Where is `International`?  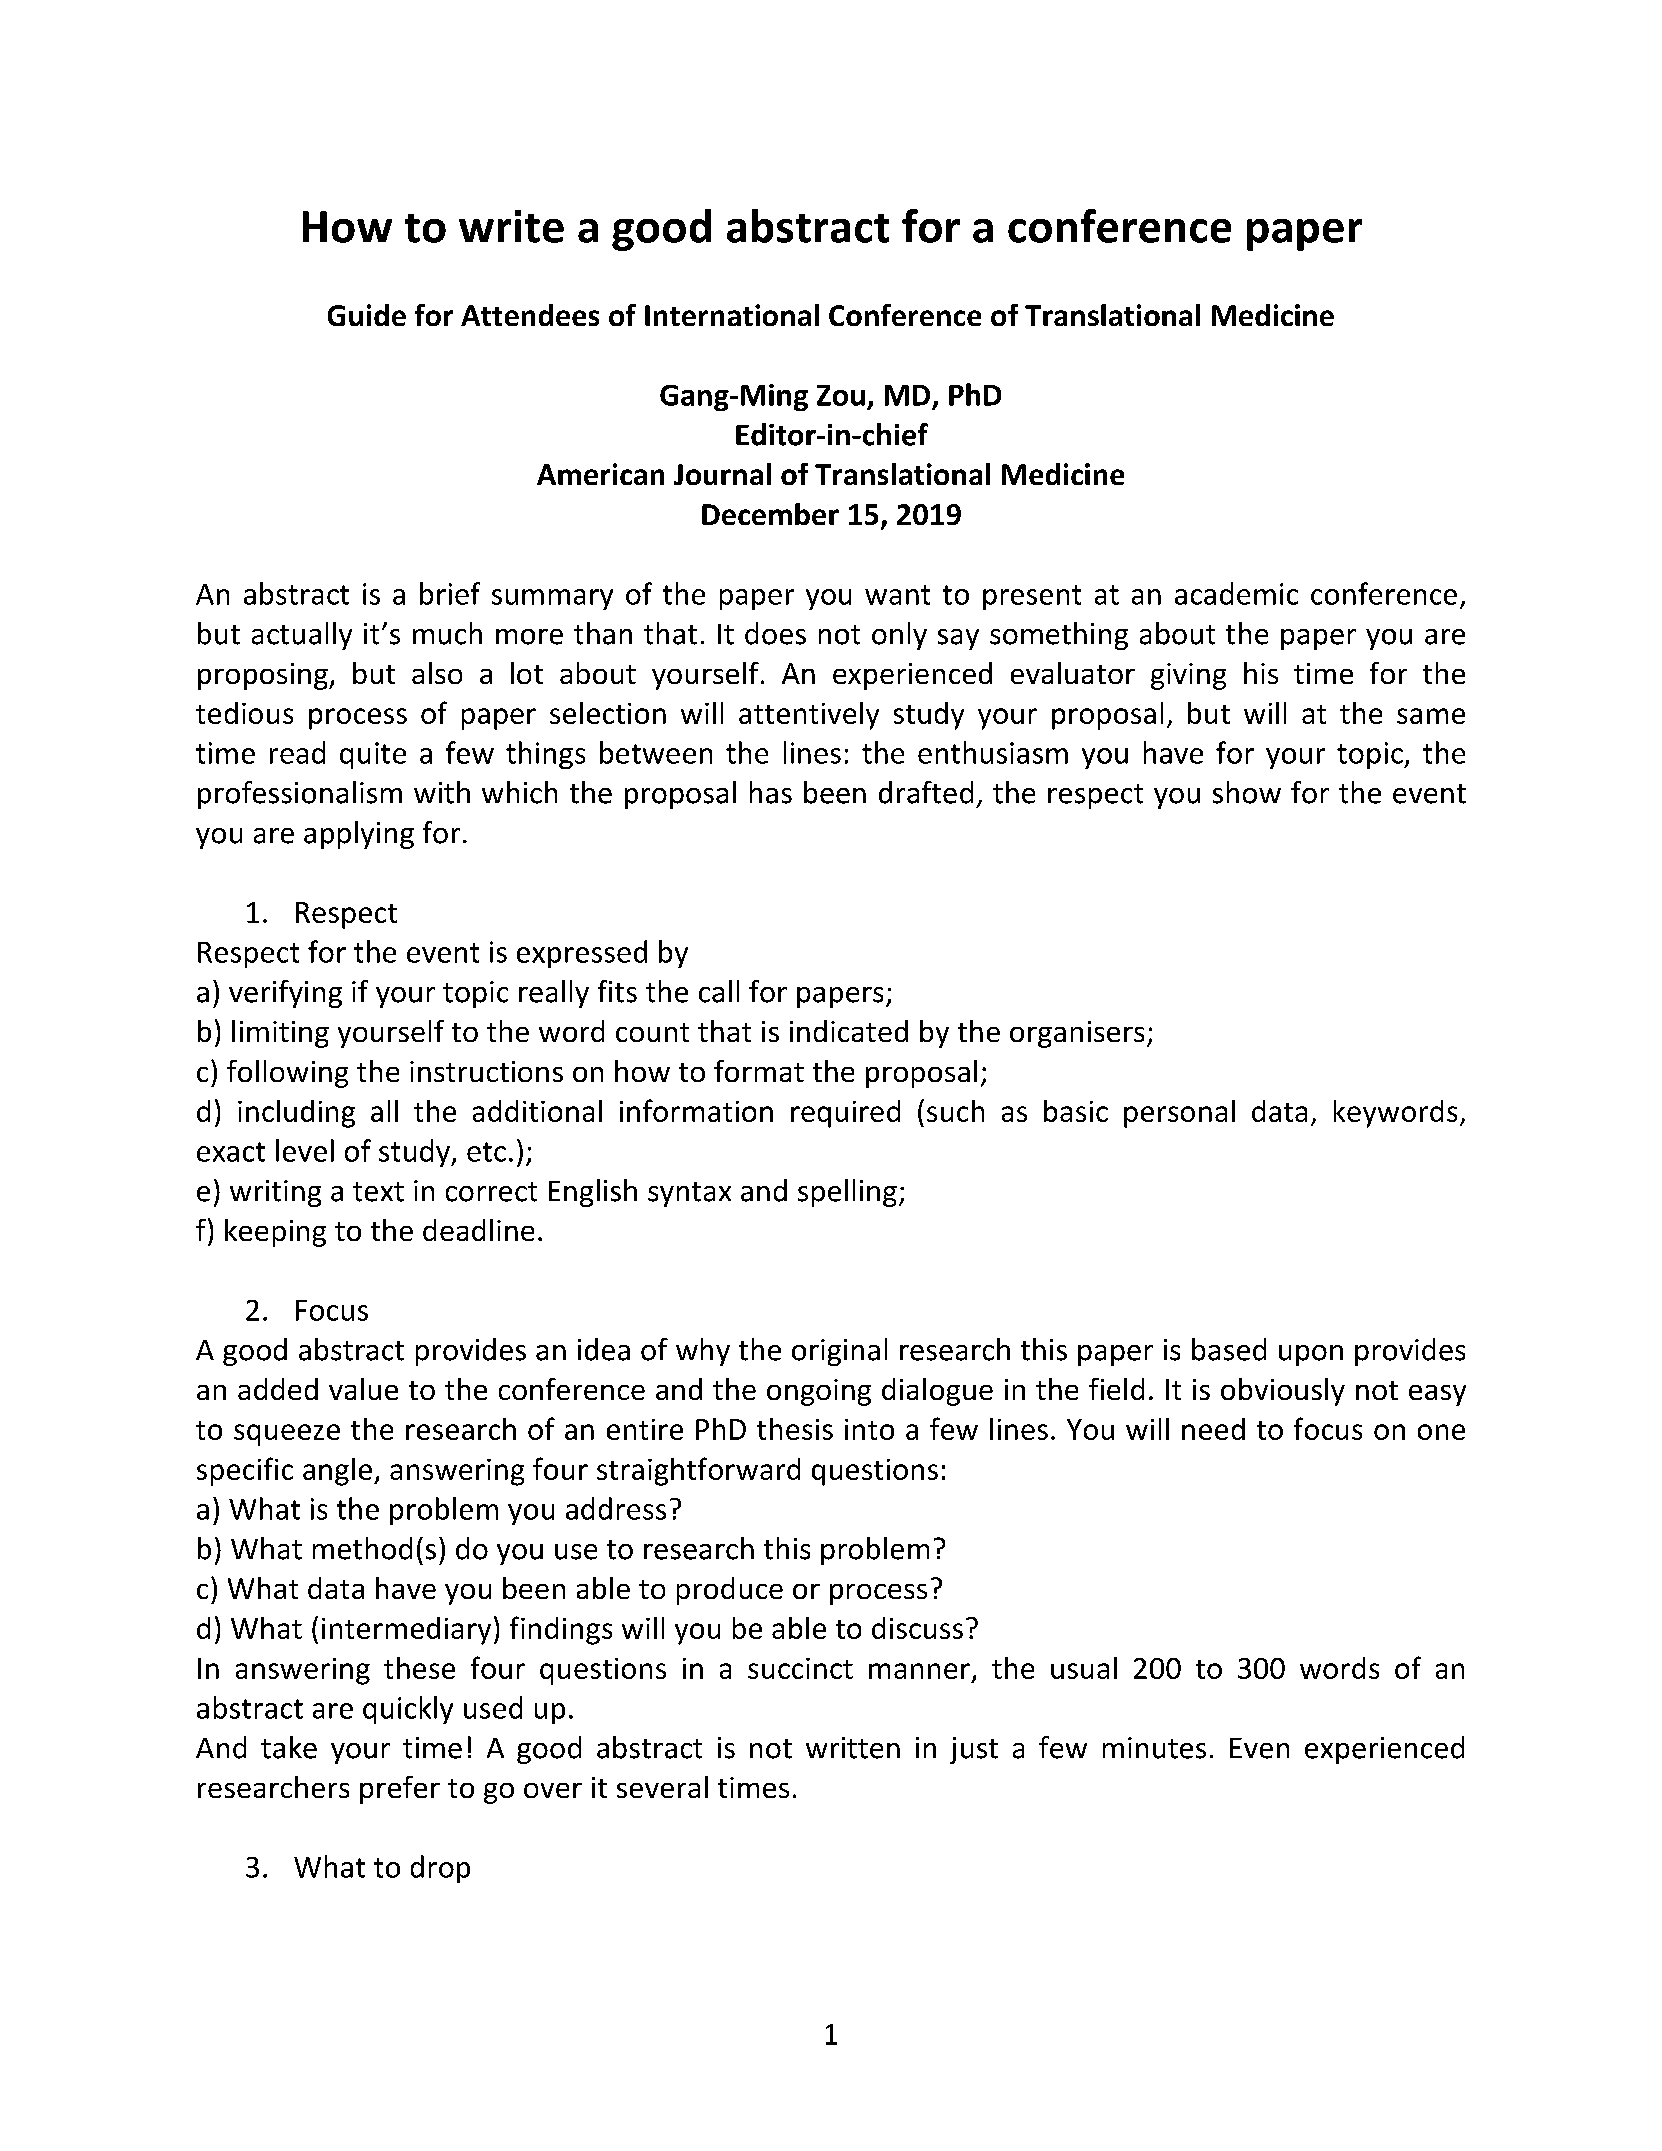 International is located at coordinates (732, 315).
